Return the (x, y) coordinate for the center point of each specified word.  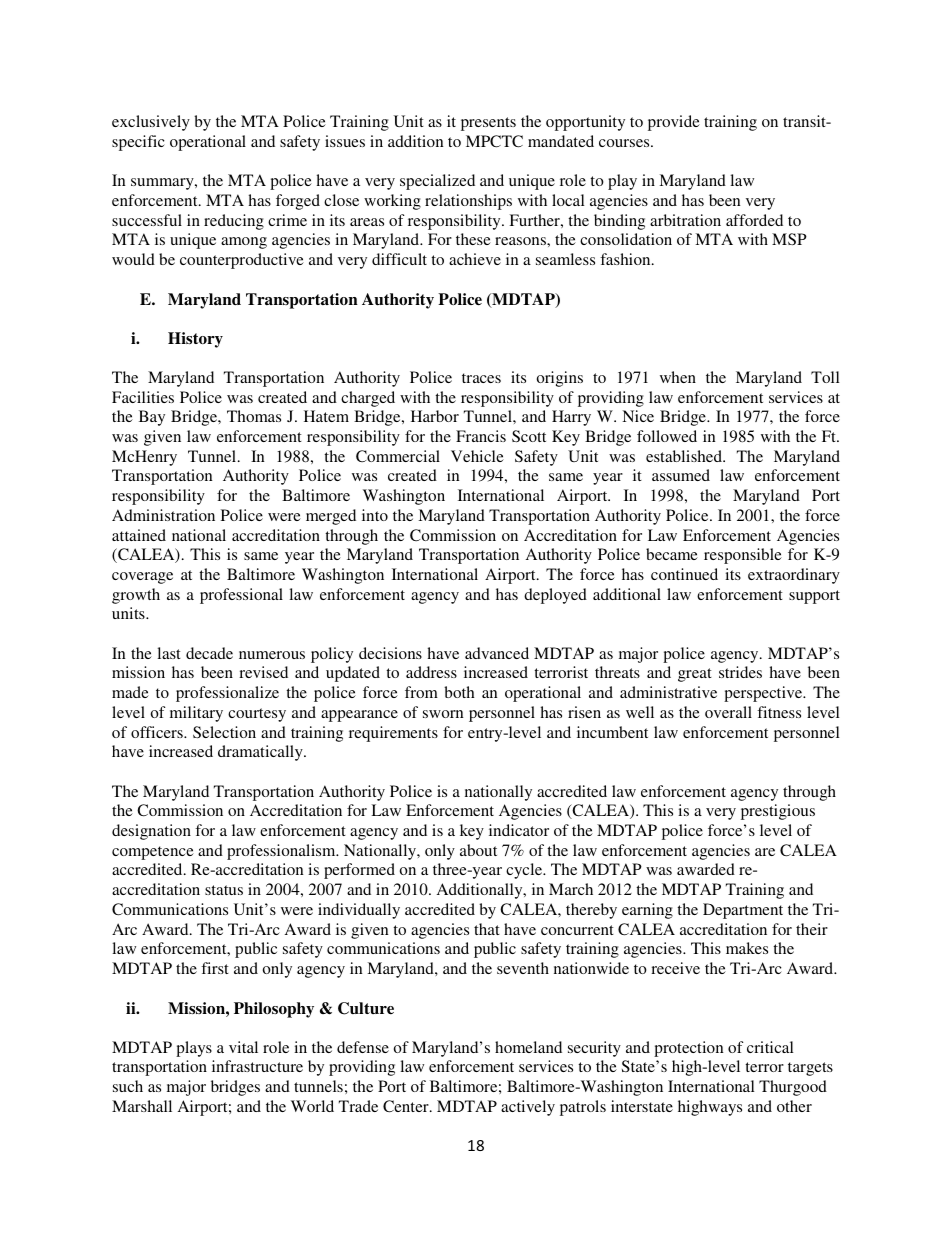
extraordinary (794, 576)
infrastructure (257, 1066)
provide (674, 123)
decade (209, 653)
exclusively (151, 123)
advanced (497, 653)
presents (488, 124)
